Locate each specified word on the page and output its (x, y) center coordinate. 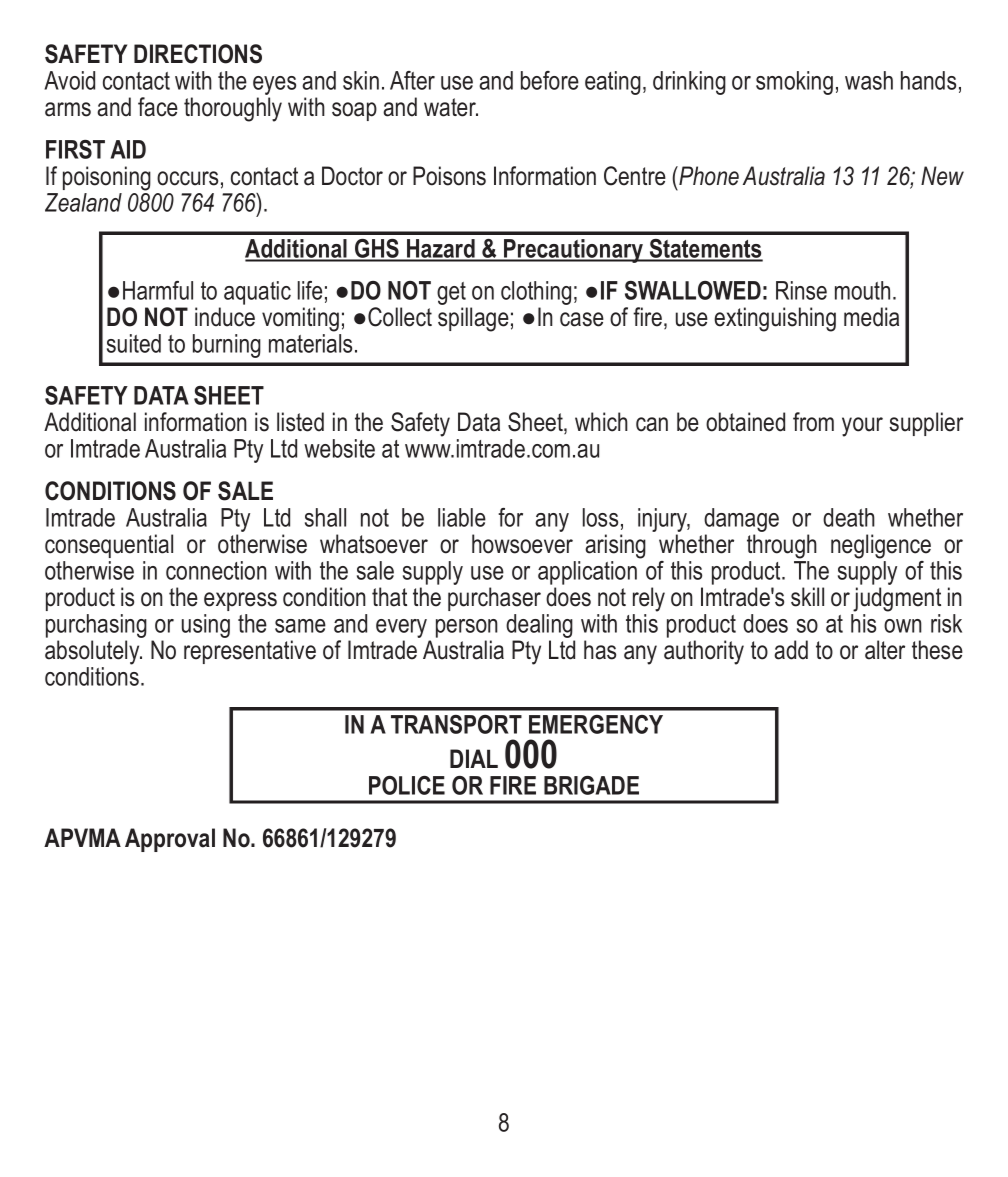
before (550, 80)
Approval (170, 840)
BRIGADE (591, 785)
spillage (473, 319)
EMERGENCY (596, 724)
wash (869, 80)
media (871, 317)
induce (225, 317)
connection (216, 570)
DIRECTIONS (198, 54)
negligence (881, 546)
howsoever (522, 544)
